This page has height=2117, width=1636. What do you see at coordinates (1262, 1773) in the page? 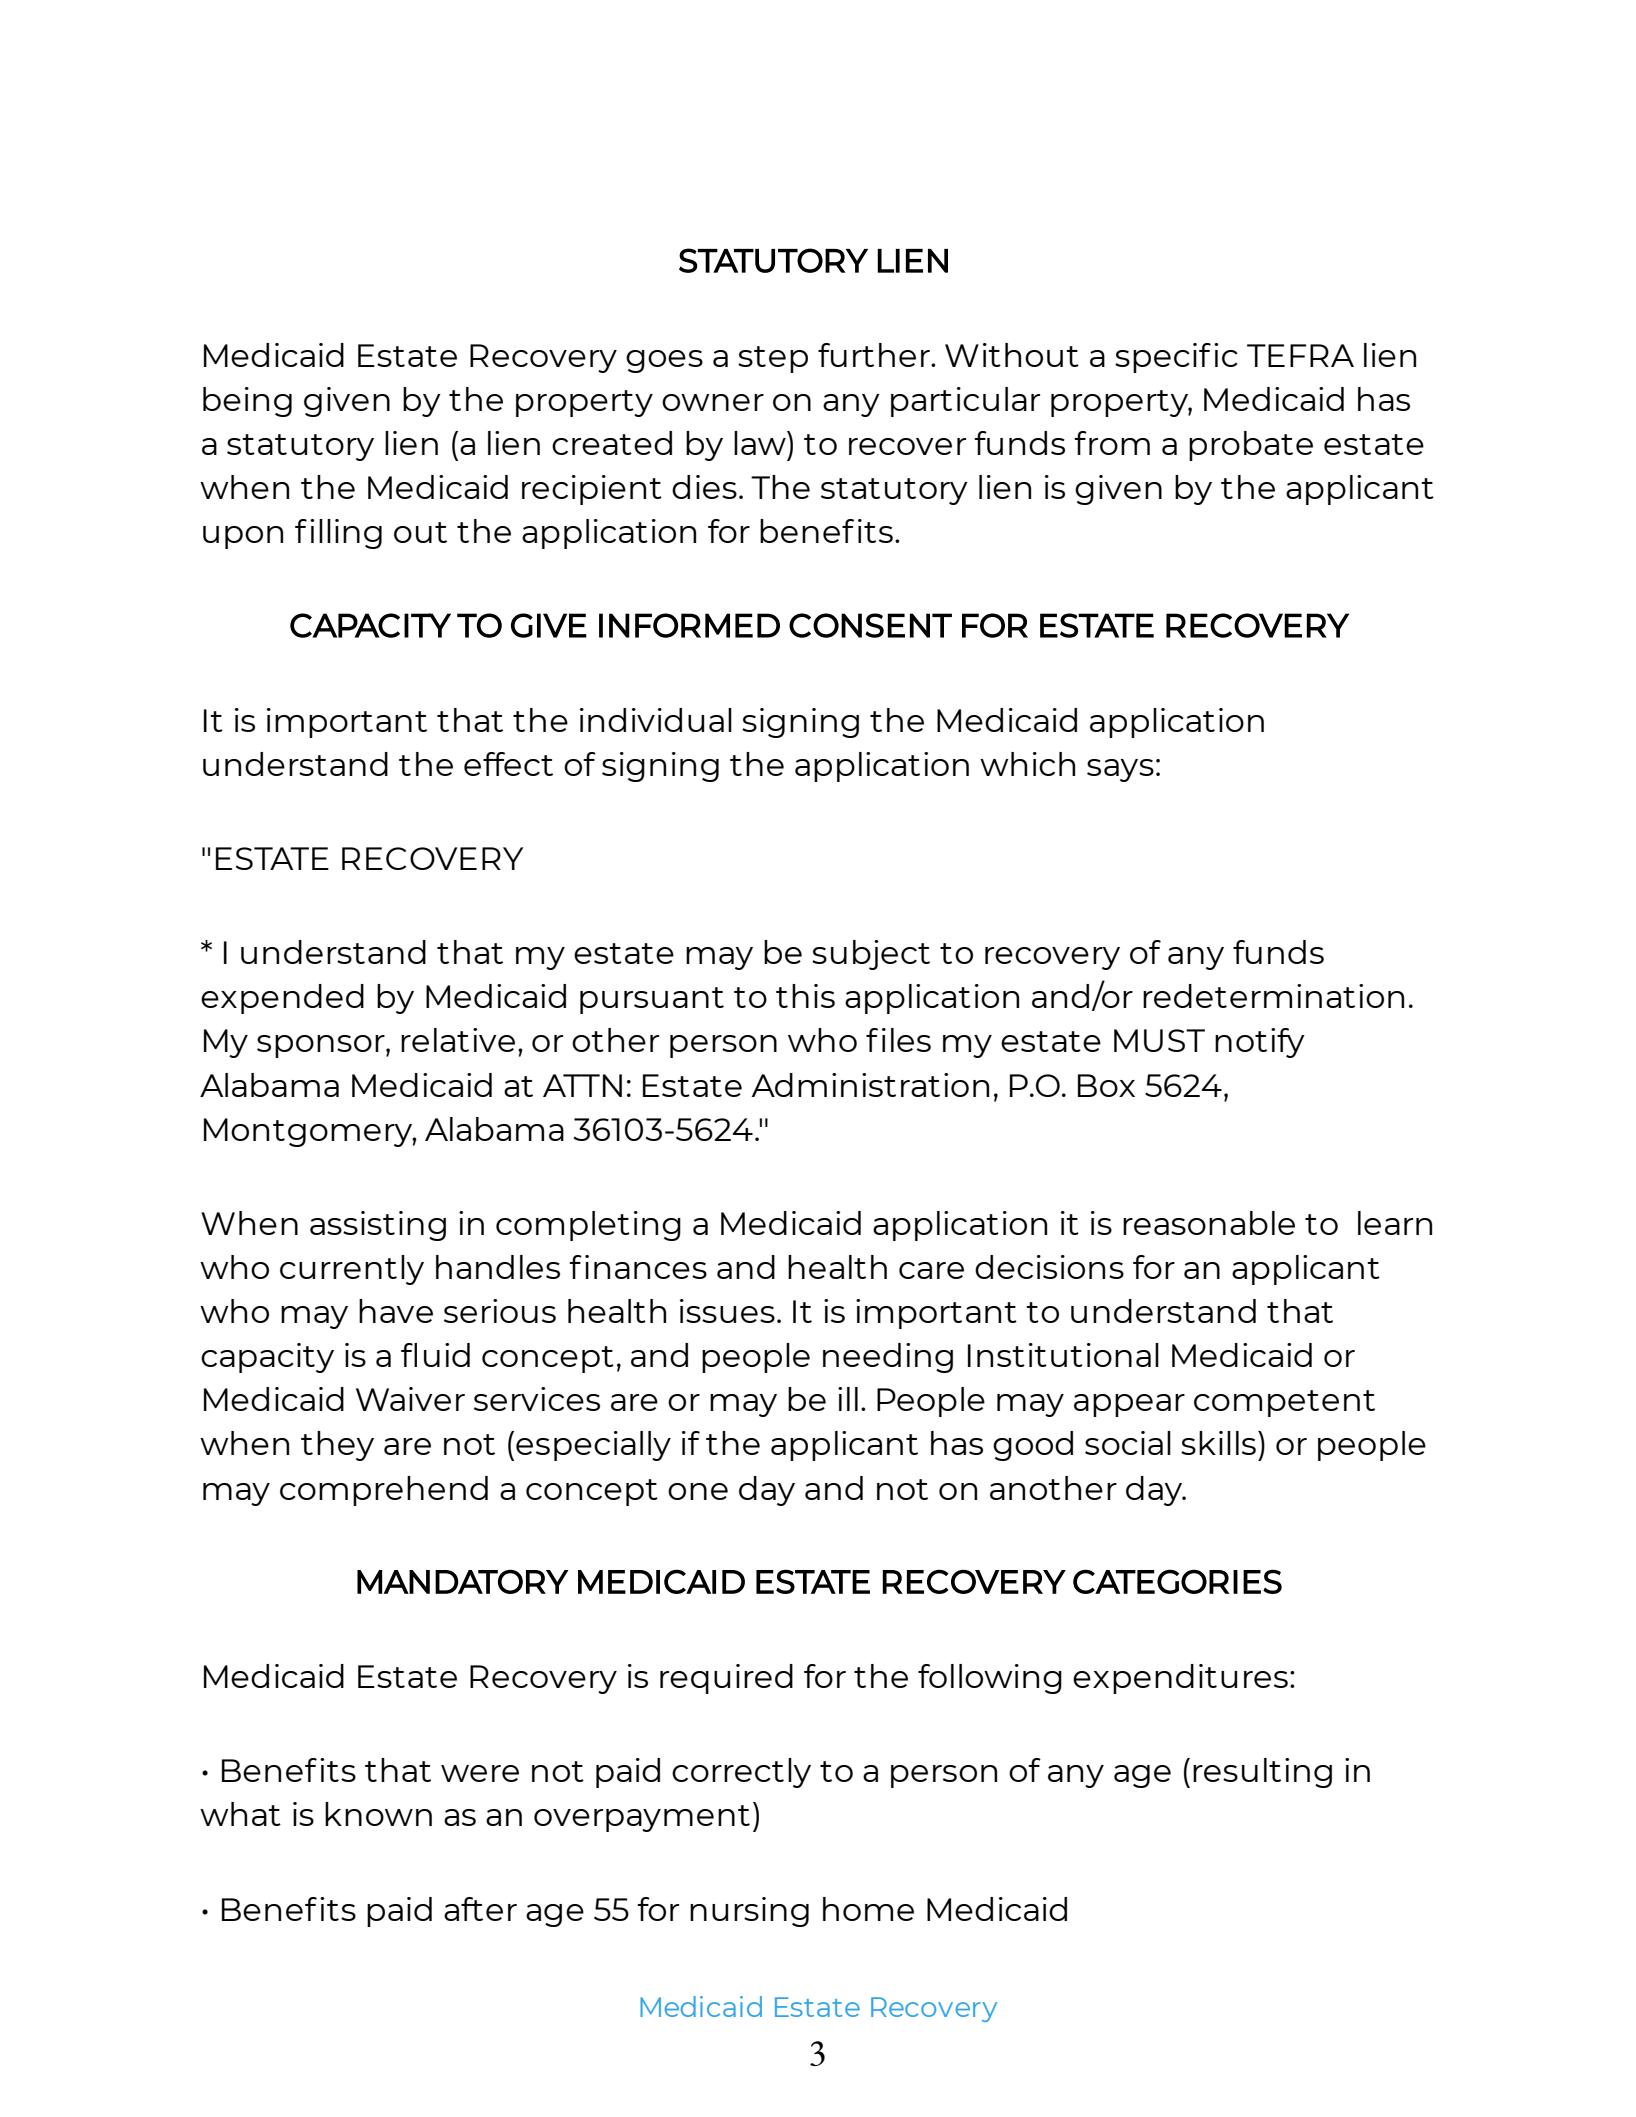
I see `resulting` at bounding box center [1262, 1773].
